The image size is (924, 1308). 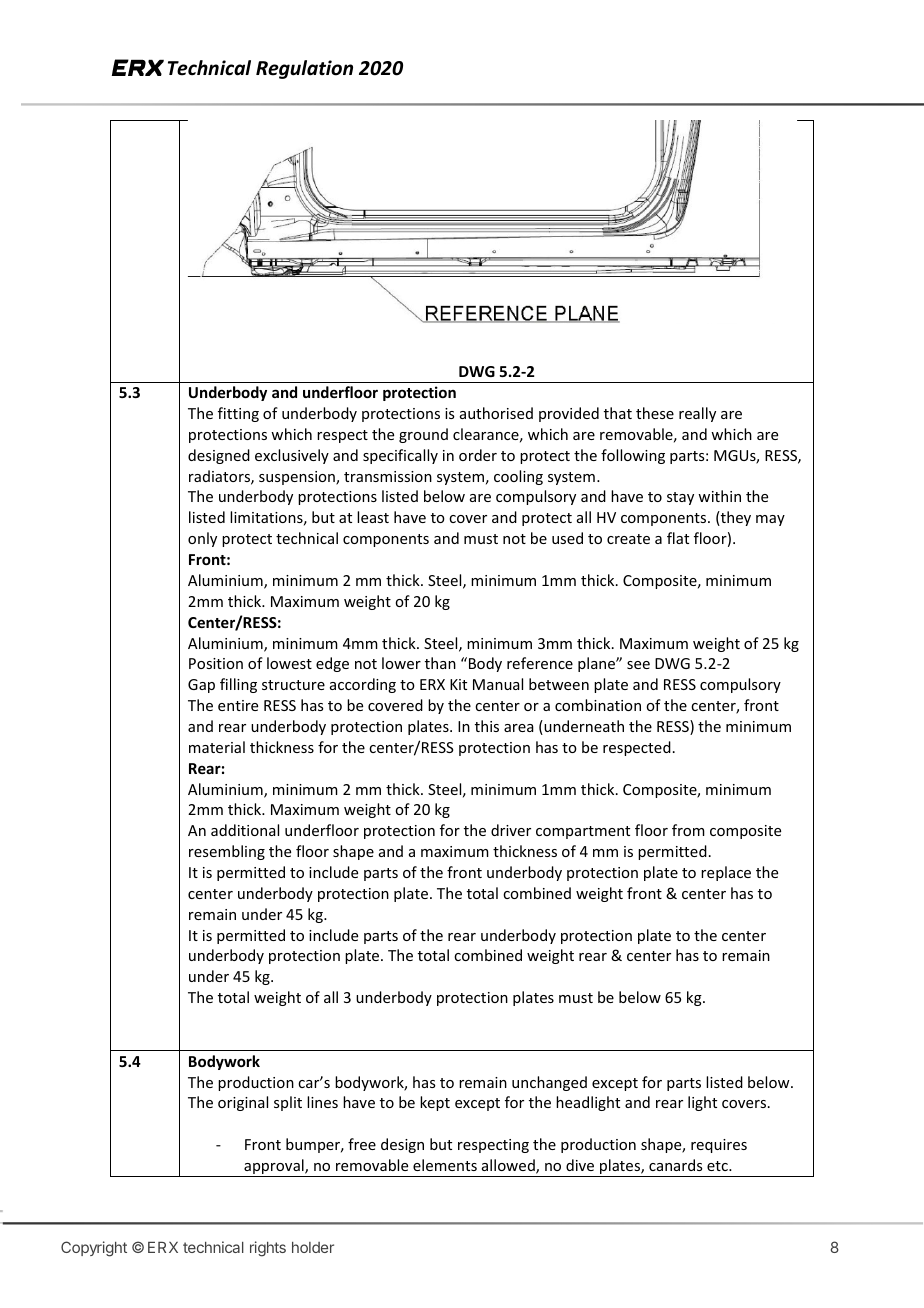 I want to click on Gap, so click(x=201, y=686).
